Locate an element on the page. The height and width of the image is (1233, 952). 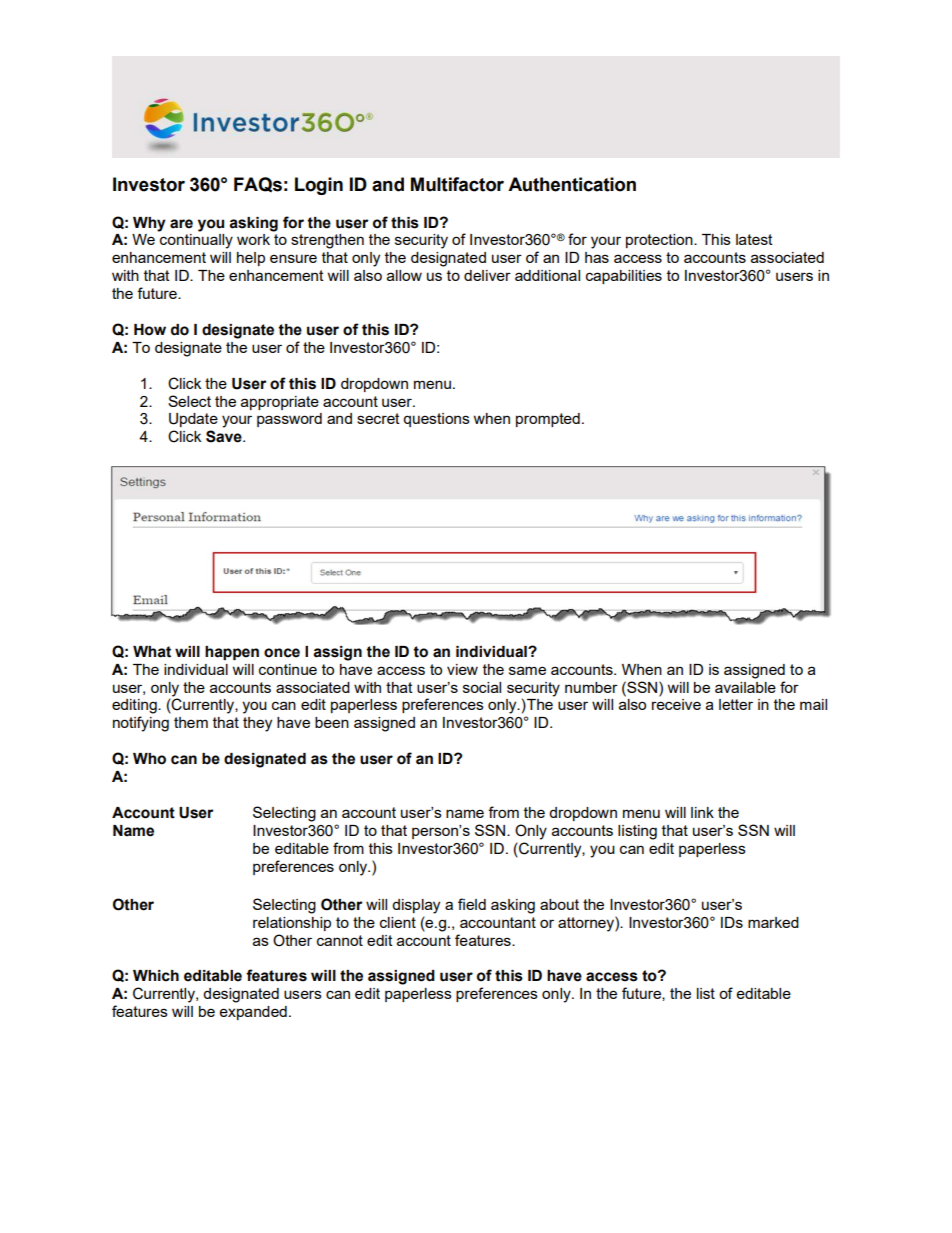
are is located at coordinates (181, 224).
